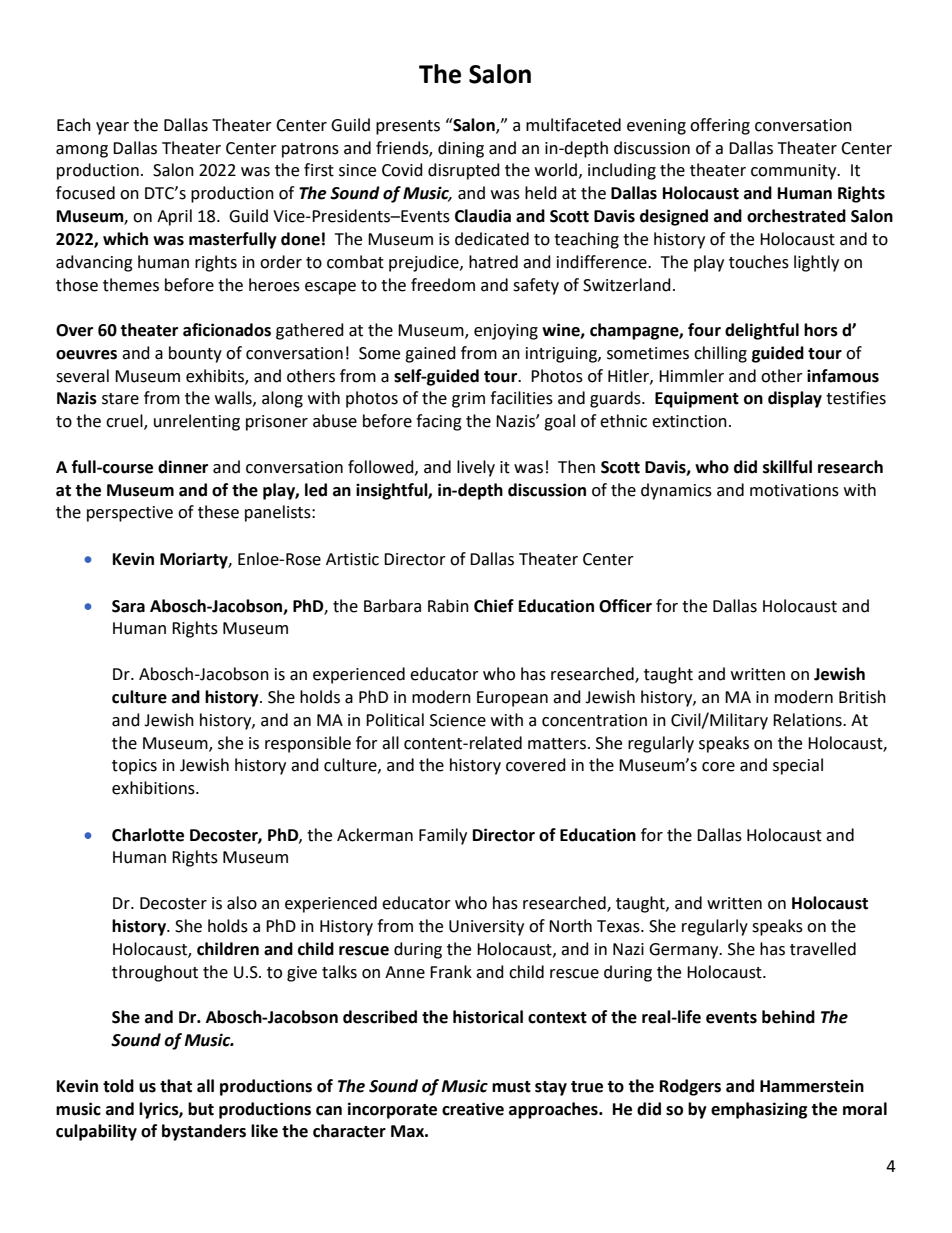 The width and height of the page is (952, 1233). Describe the element at coordinates (823, 949) in the page. I see `travelled` at that location.
